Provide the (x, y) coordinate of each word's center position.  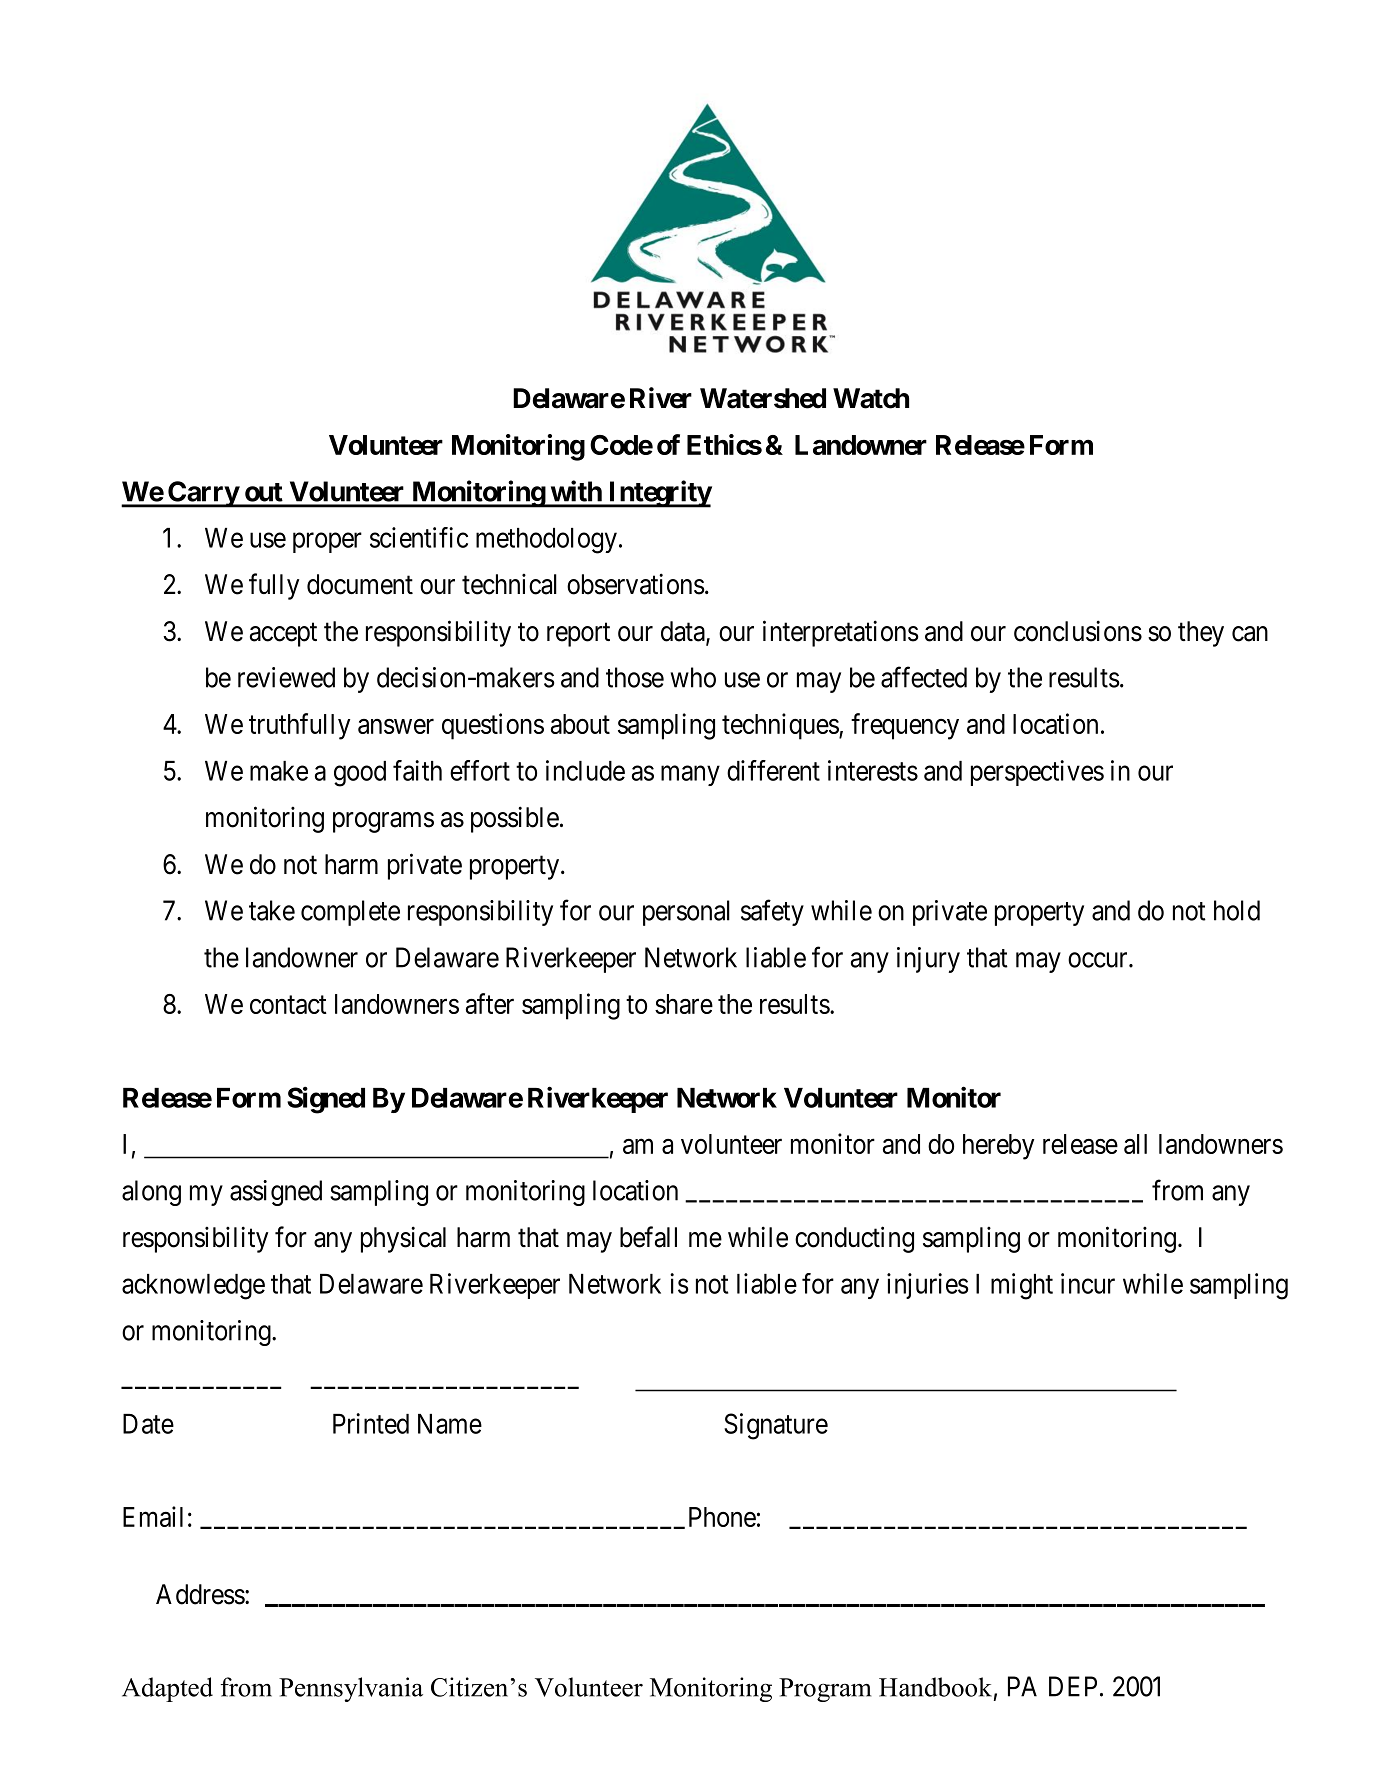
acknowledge (193, 1287)
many (690, 776)
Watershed (763, 398)
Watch (871, 398)
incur (1088, 1283)
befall (648, 1237)
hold (1237, 910)
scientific (419, 537)
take (272, 910)
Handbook (935, 1687)
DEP (1073, 1686)
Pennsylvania (351, 1689)
